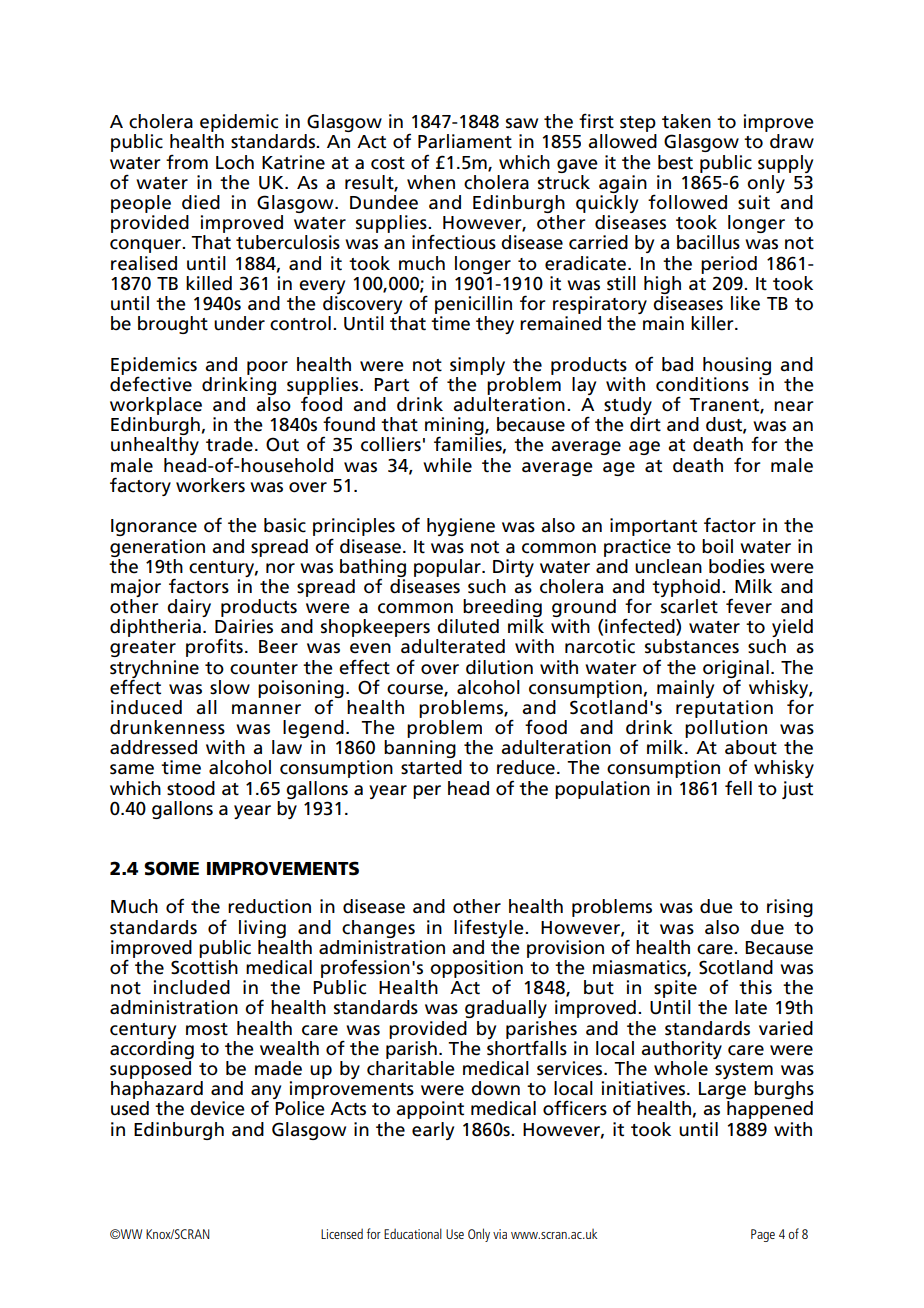  What do you see at coordinates (755, 987) in the image?
I see `this` at bounding box center [755, 987].
